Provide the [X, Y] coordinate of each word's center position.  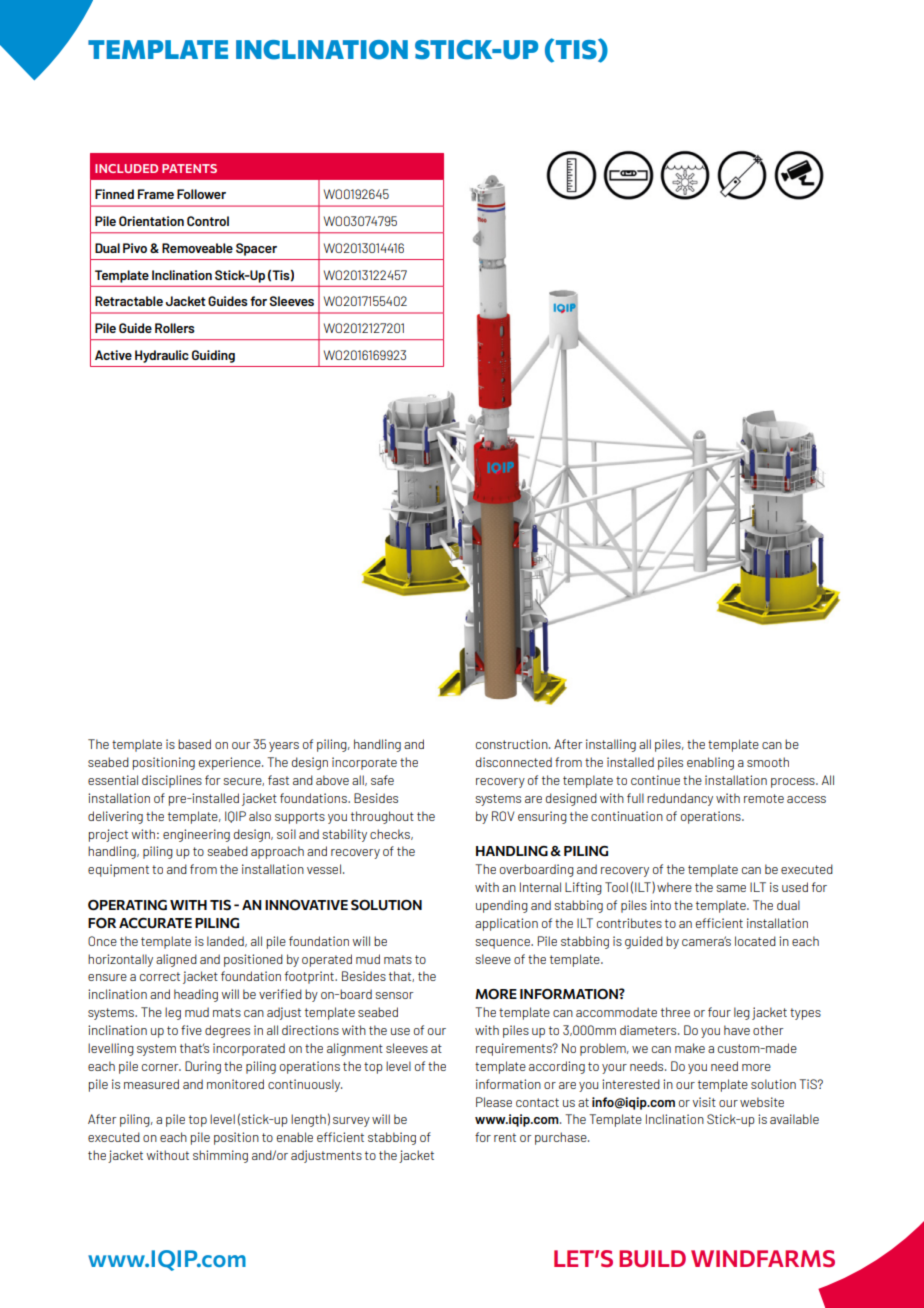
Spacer [256, 249]
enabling [710, 763]
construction [513, 744]
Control [208, 221]
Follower [201, 194]
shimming [220, 1156]
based [194, 744]
